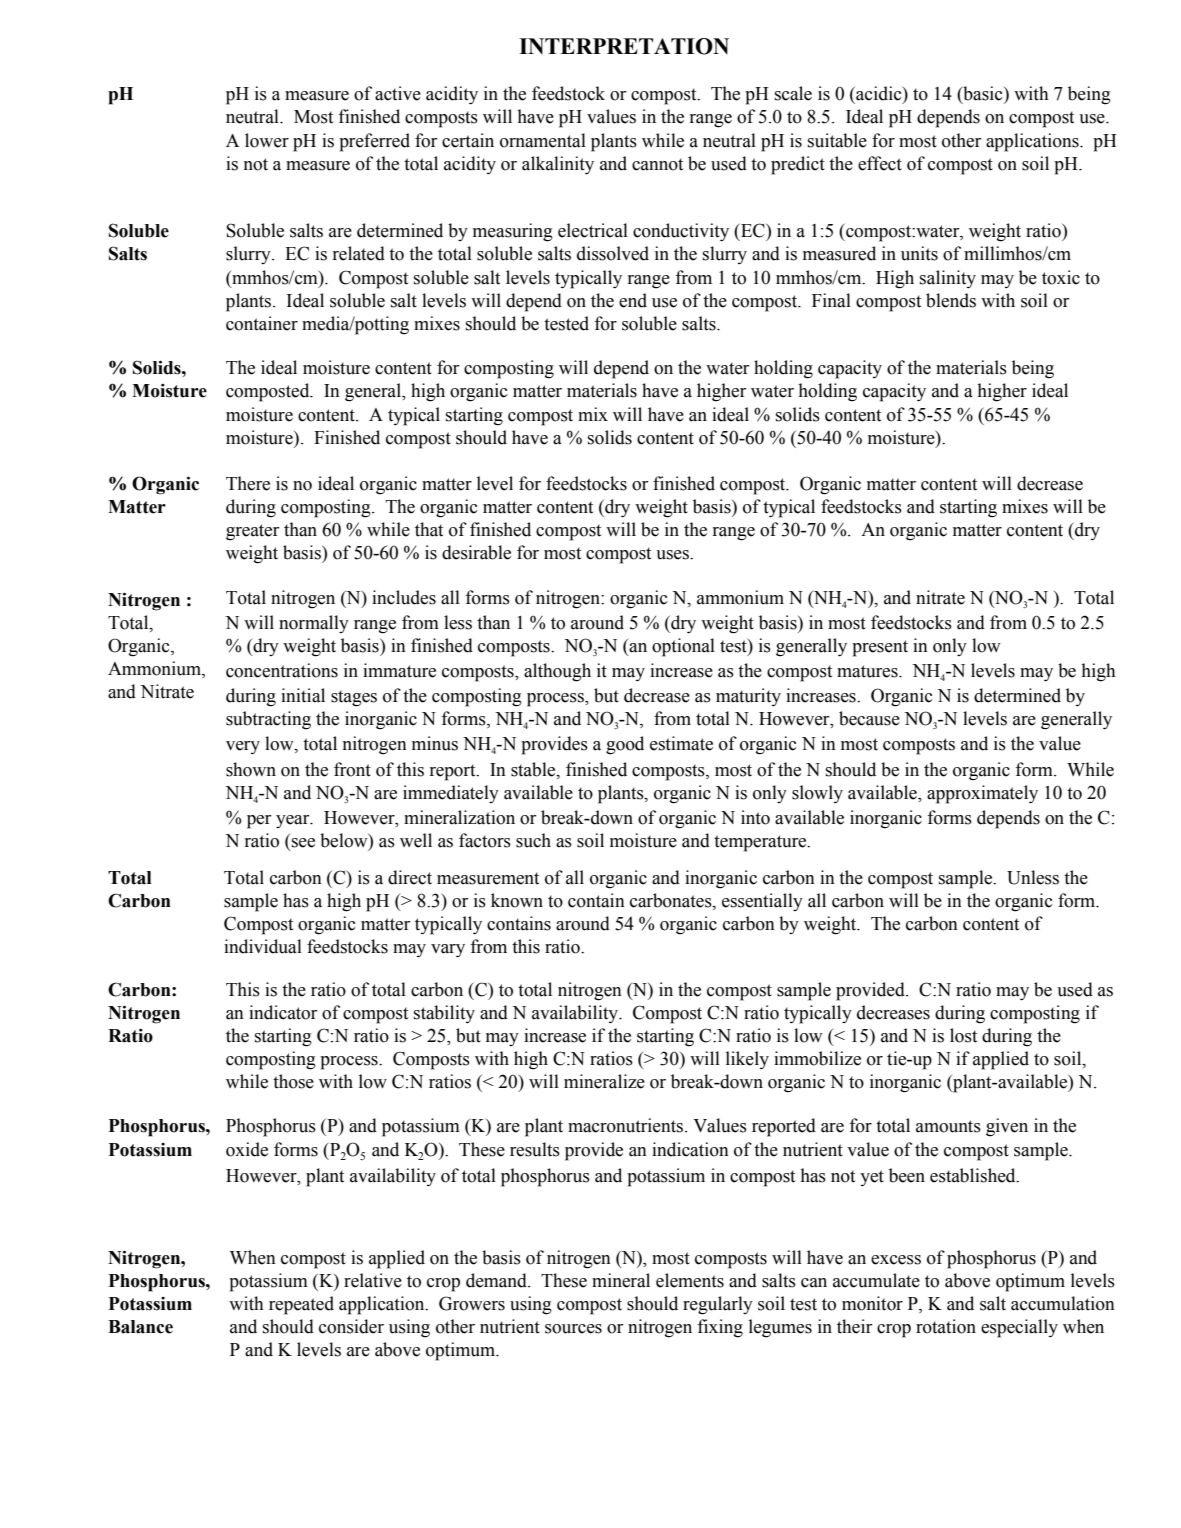 This document has height=1528, width=1181. Describe the element at coordinates (301, 1305) in the document. I see `repeated` at that location.
